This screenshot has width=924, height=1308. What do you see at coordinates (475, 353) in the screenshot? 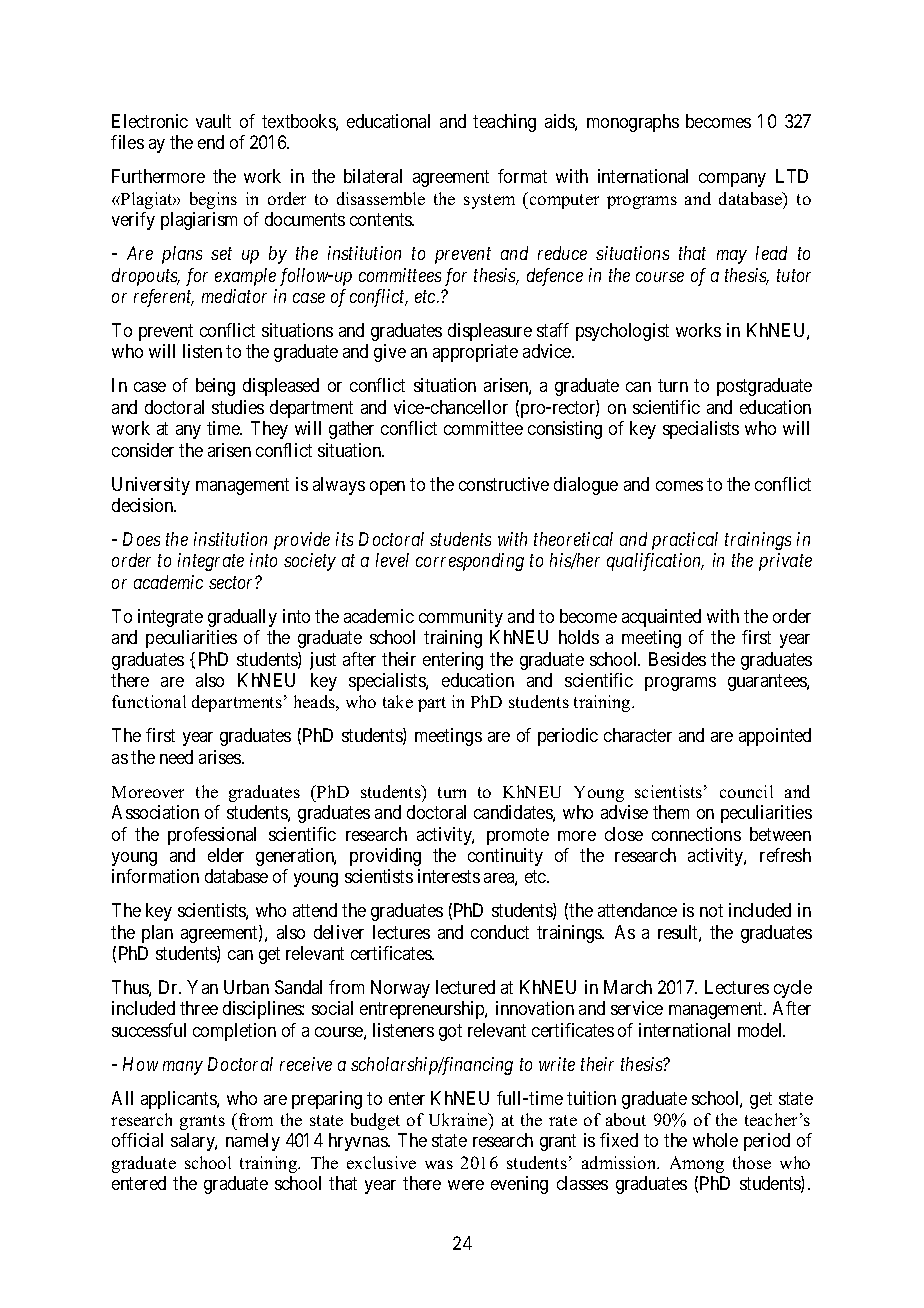
I see `appropriate` at bounding box center [475, 353].
